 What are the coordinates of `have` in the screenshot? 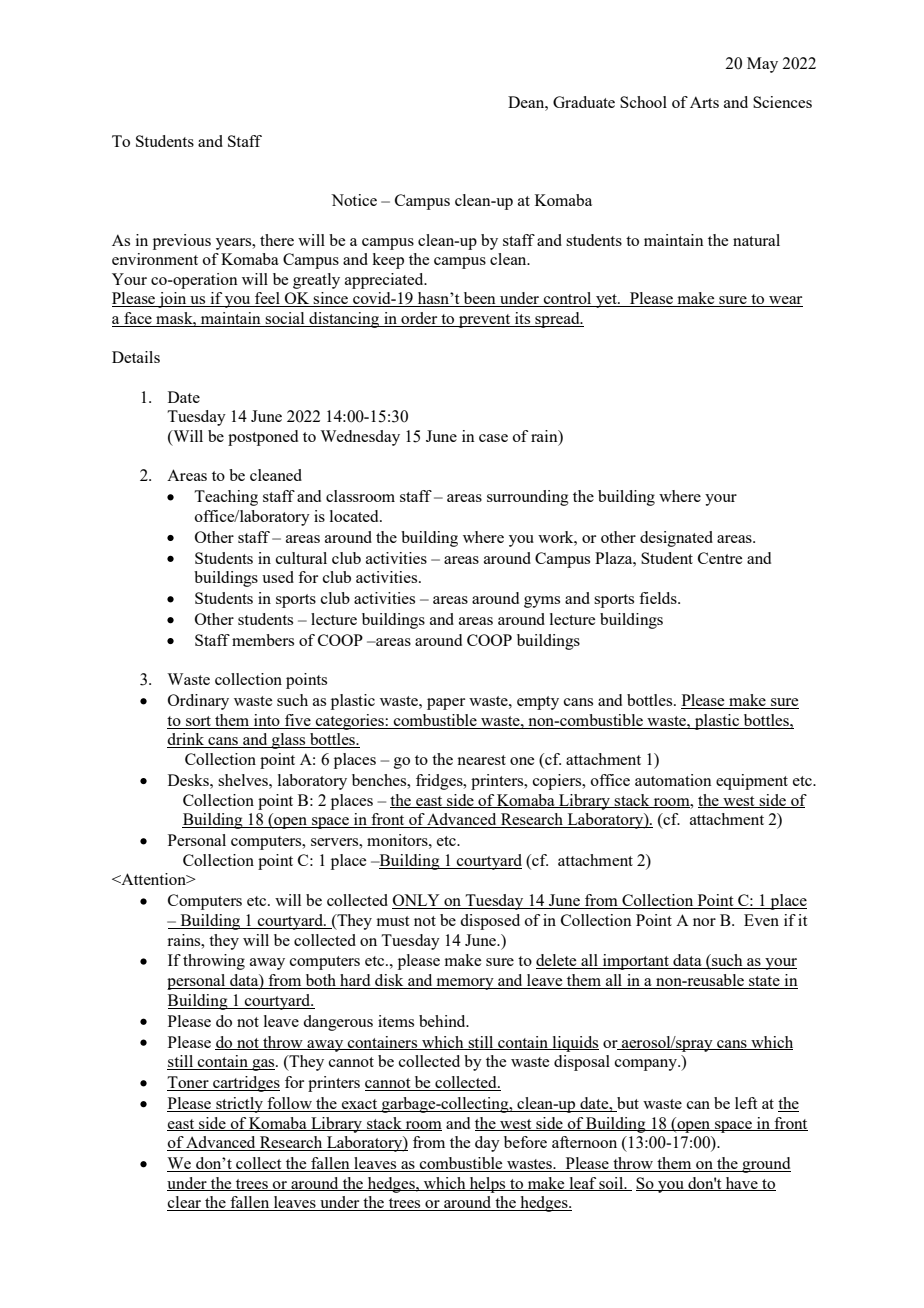 It's located at (741, 1184).
